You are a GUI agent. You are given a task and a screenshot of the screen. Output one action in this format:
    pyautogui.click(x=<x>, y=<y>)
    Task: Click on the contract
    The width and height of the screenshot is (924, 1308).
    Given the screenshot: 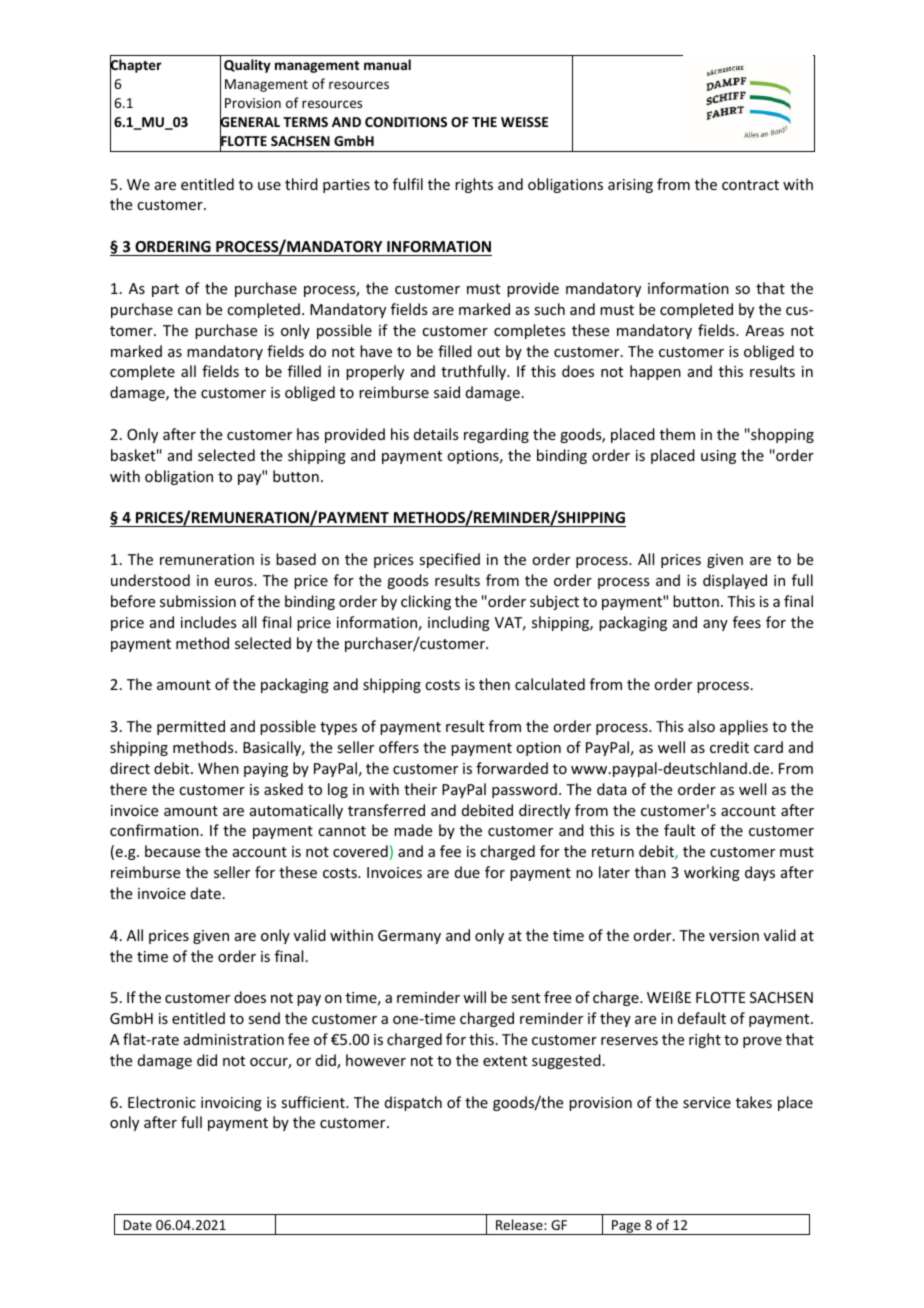 What is the action you would take?
    pyautogui.click(x=750, y=185)
